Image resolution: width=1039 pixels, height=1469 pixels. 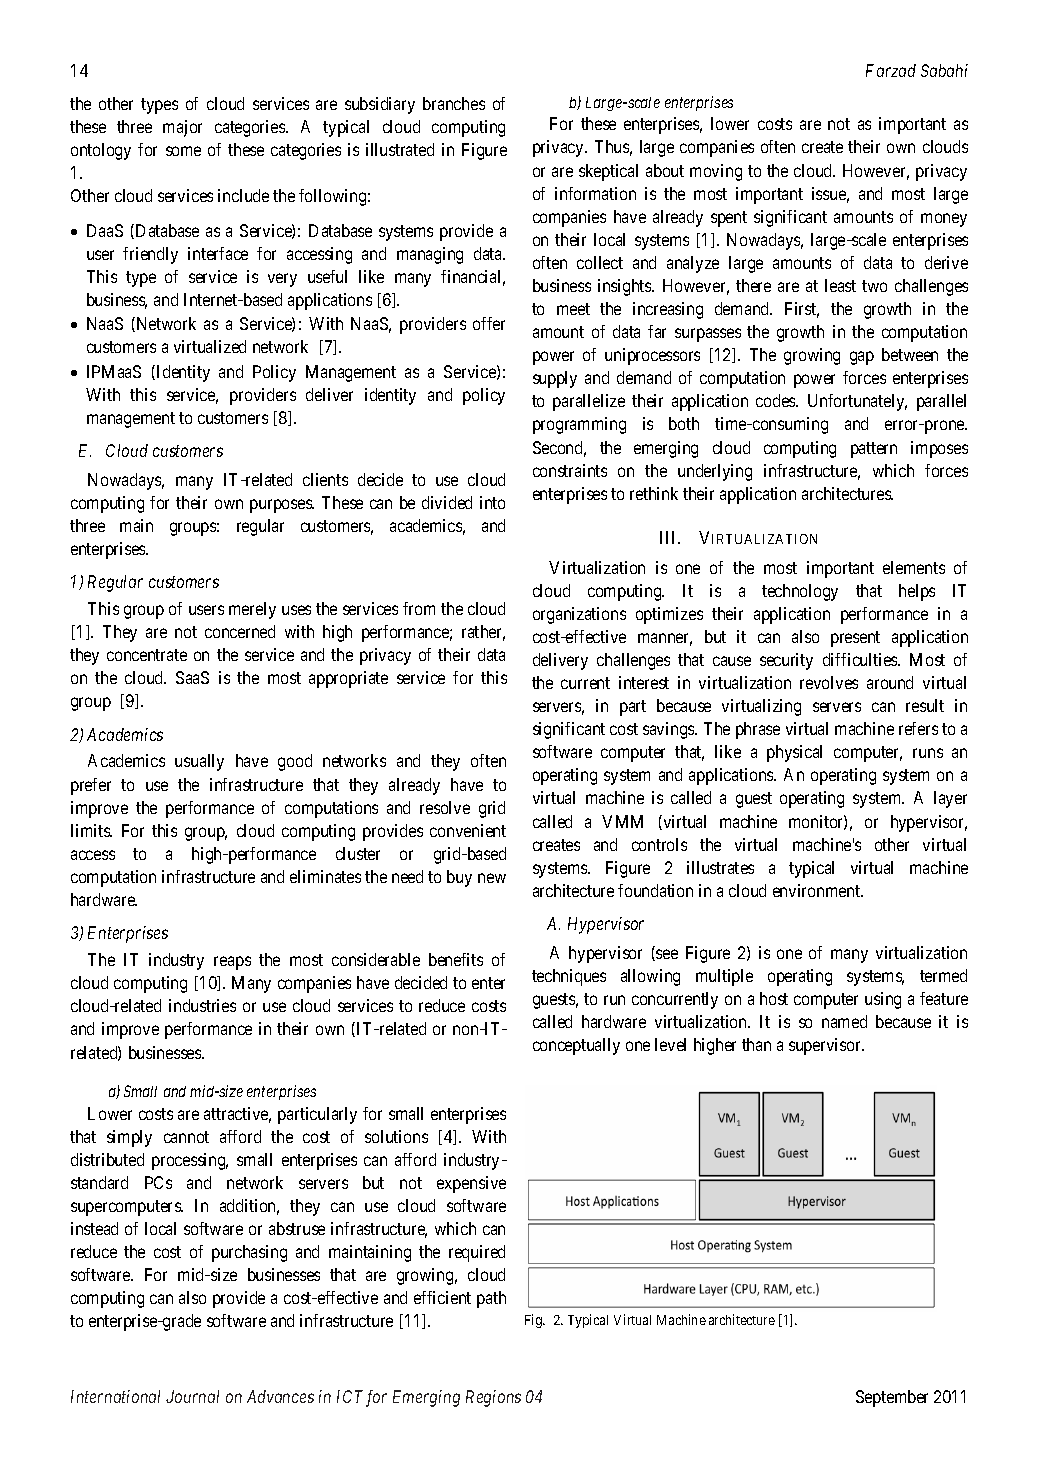 I want to click on branches, so click(x=454, y=103).
